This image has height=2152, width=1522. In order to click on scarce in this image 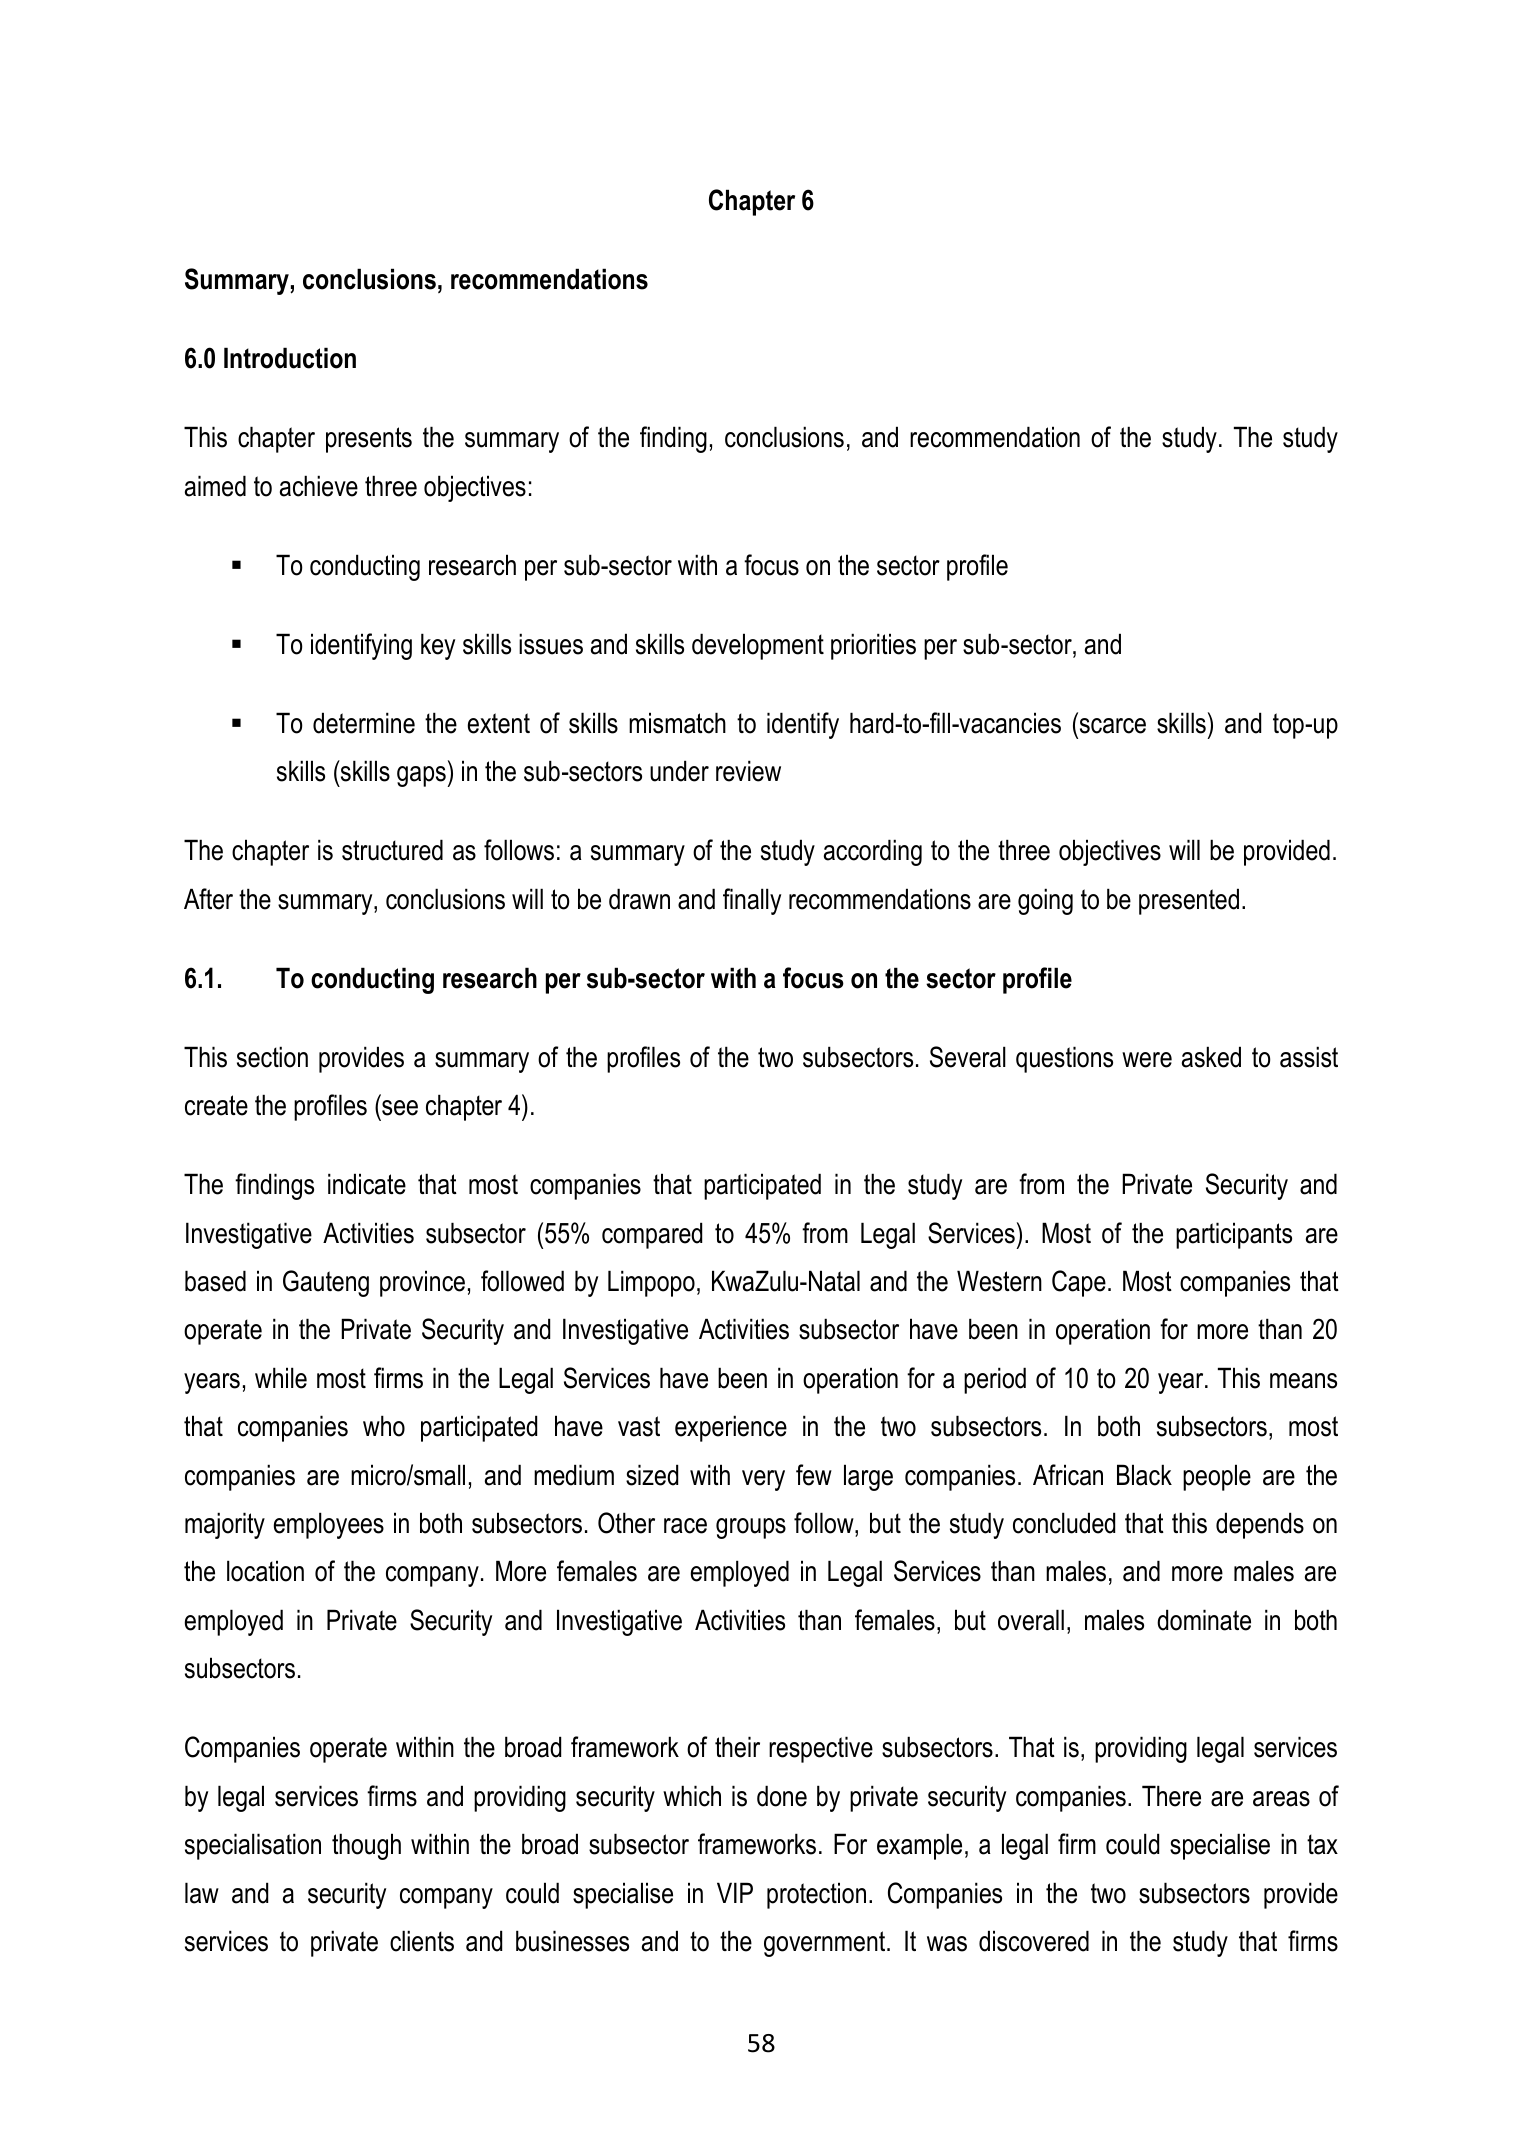, I will do `click(1113, 726)`.
